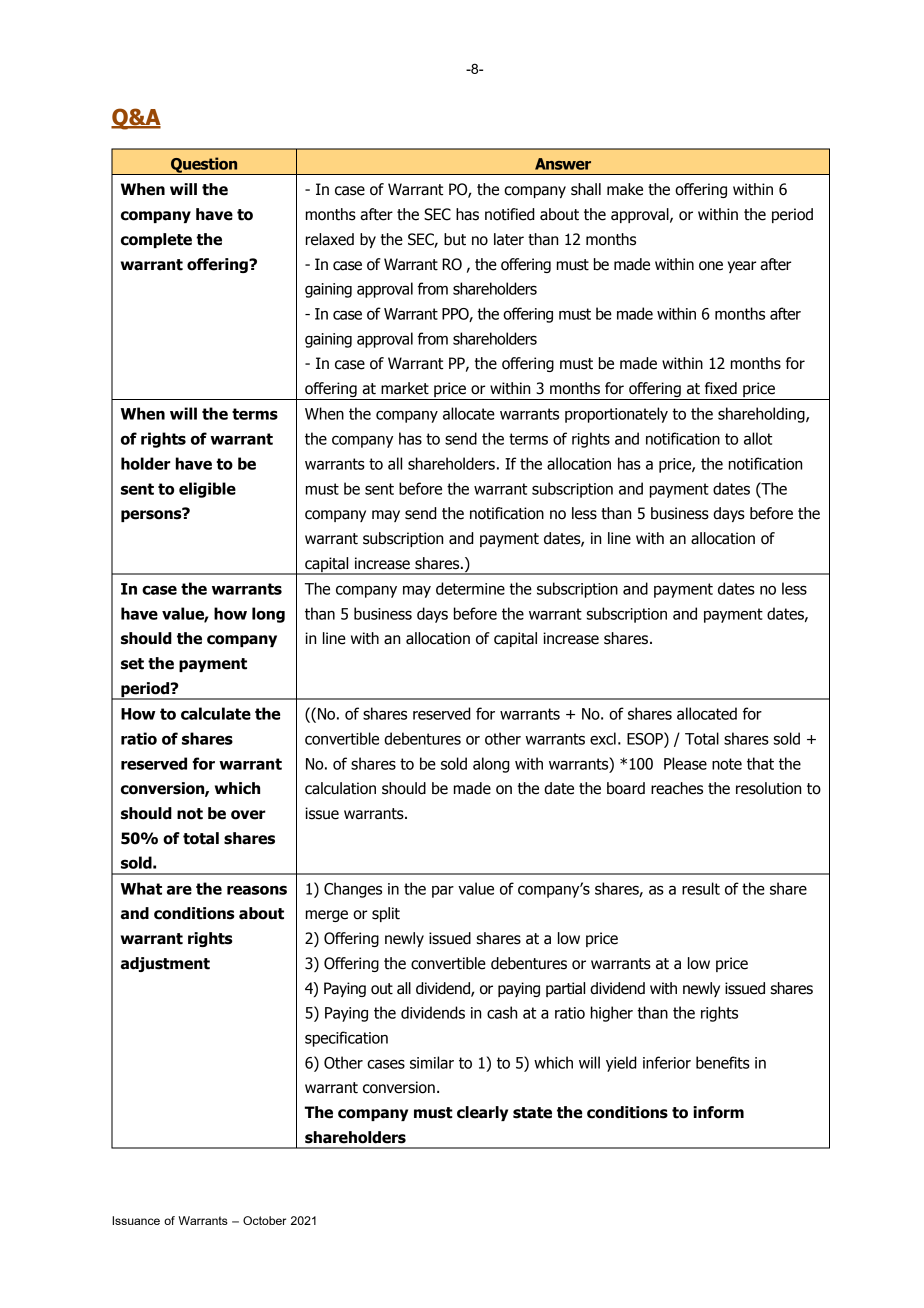 This screenshot has width=924, height=1308. Describe the element at coordinates (264, 1220) in the screenshot. I see `October` at that location.
